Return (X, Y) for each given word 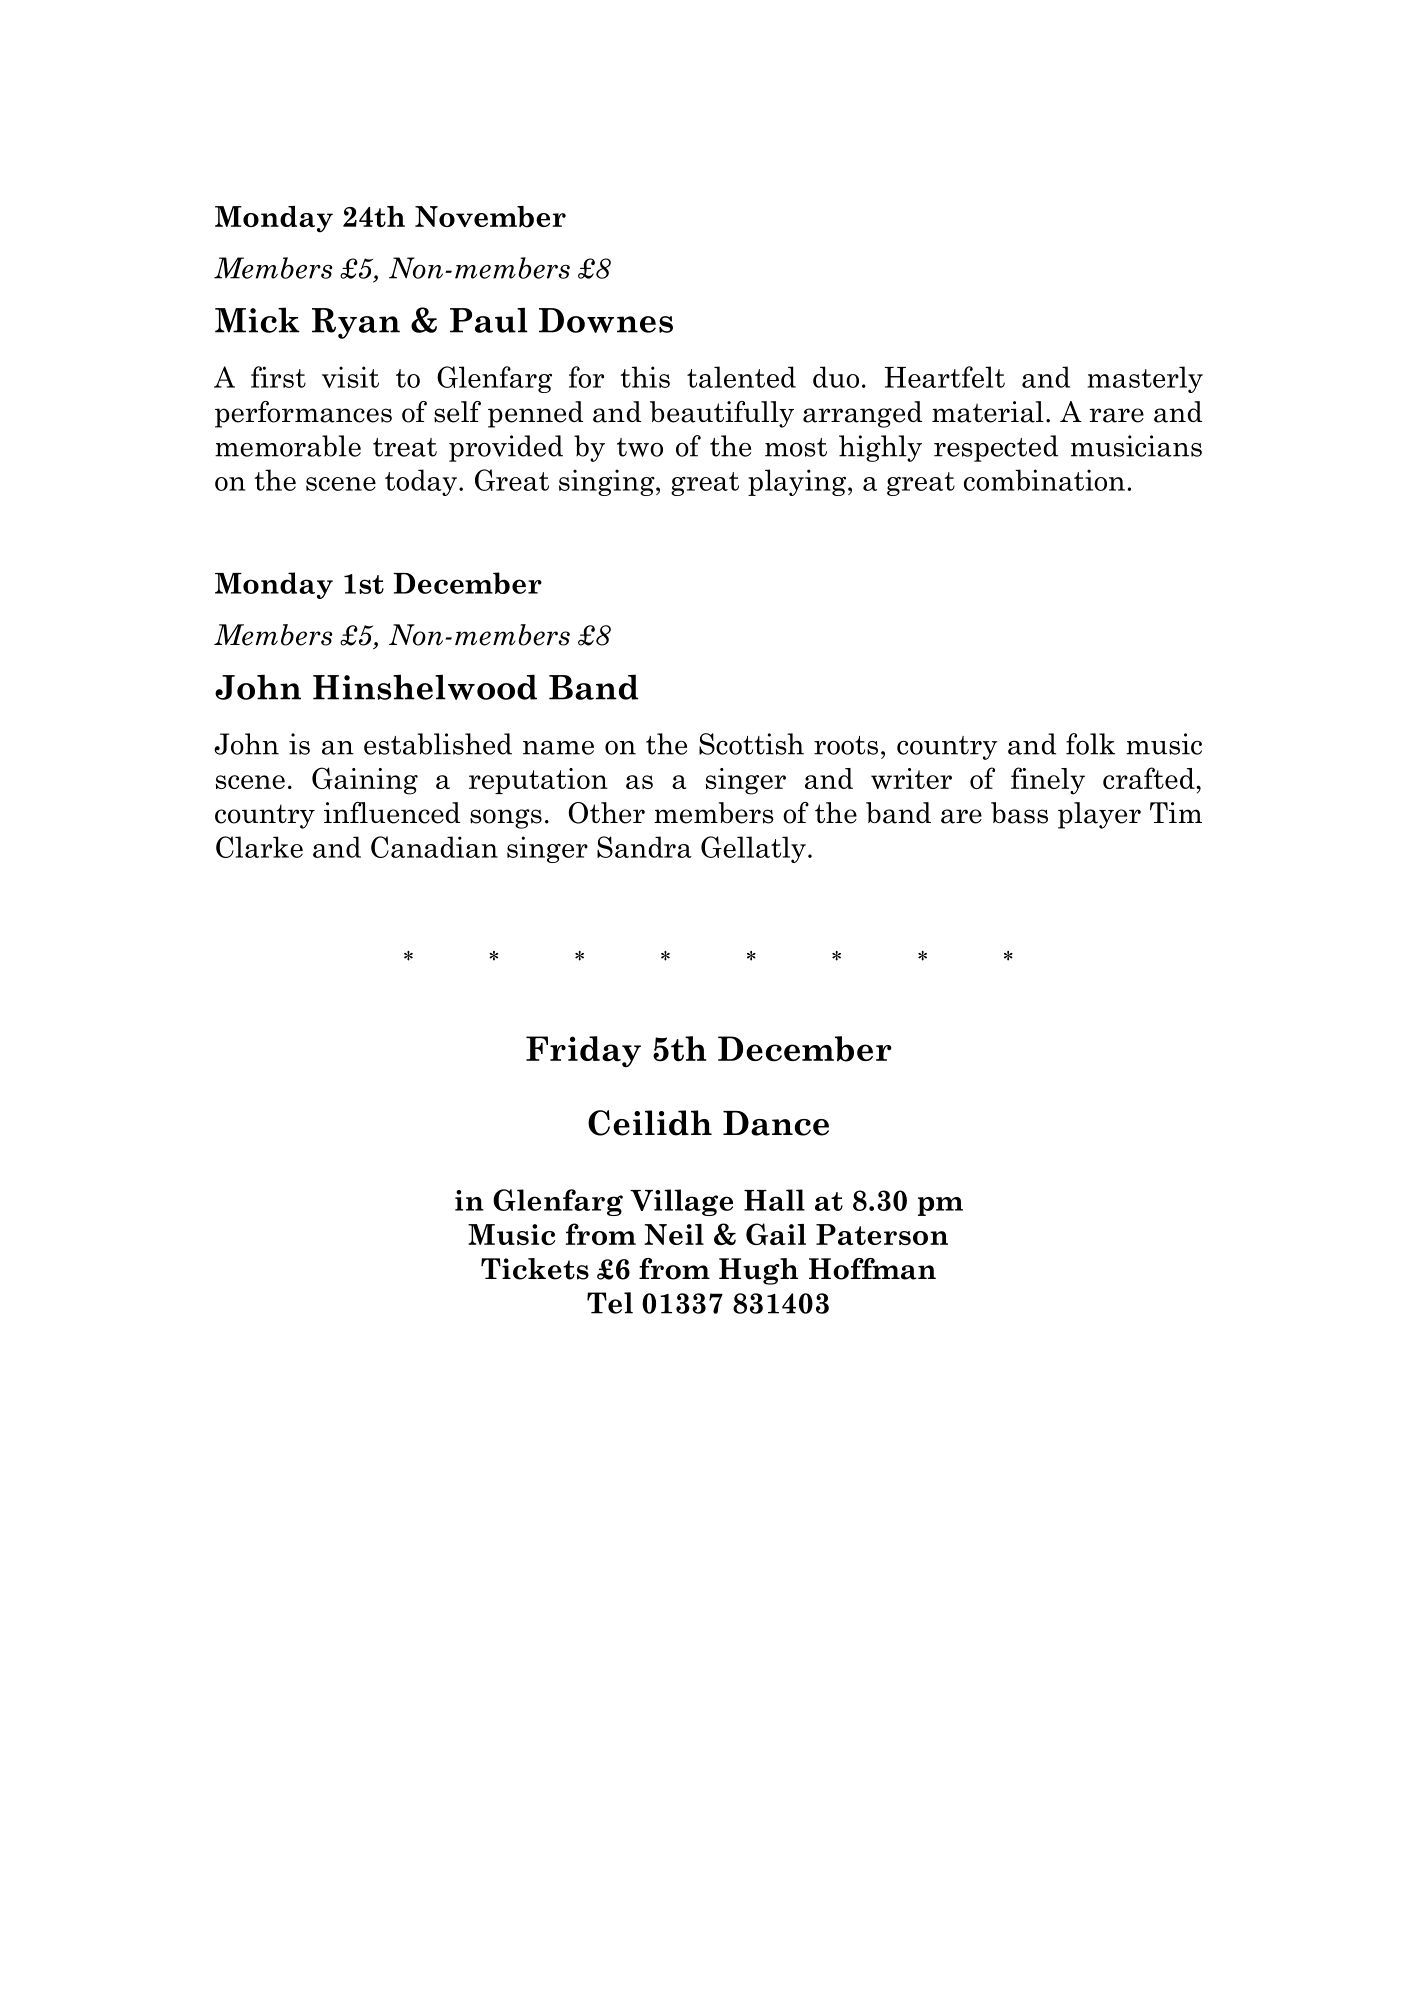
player (1099, 815)
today (422, 482)
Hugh (758, 1271)
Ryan (356, 323)
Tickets (535, 1269)
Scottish (751, 744)
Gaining (365, 781)
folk (1090, 744)
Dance (776, 1123)
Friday (583, 1051)
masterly (1145, 379)
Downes (606, 320)
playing (798, 482)
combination (1044, 480)
